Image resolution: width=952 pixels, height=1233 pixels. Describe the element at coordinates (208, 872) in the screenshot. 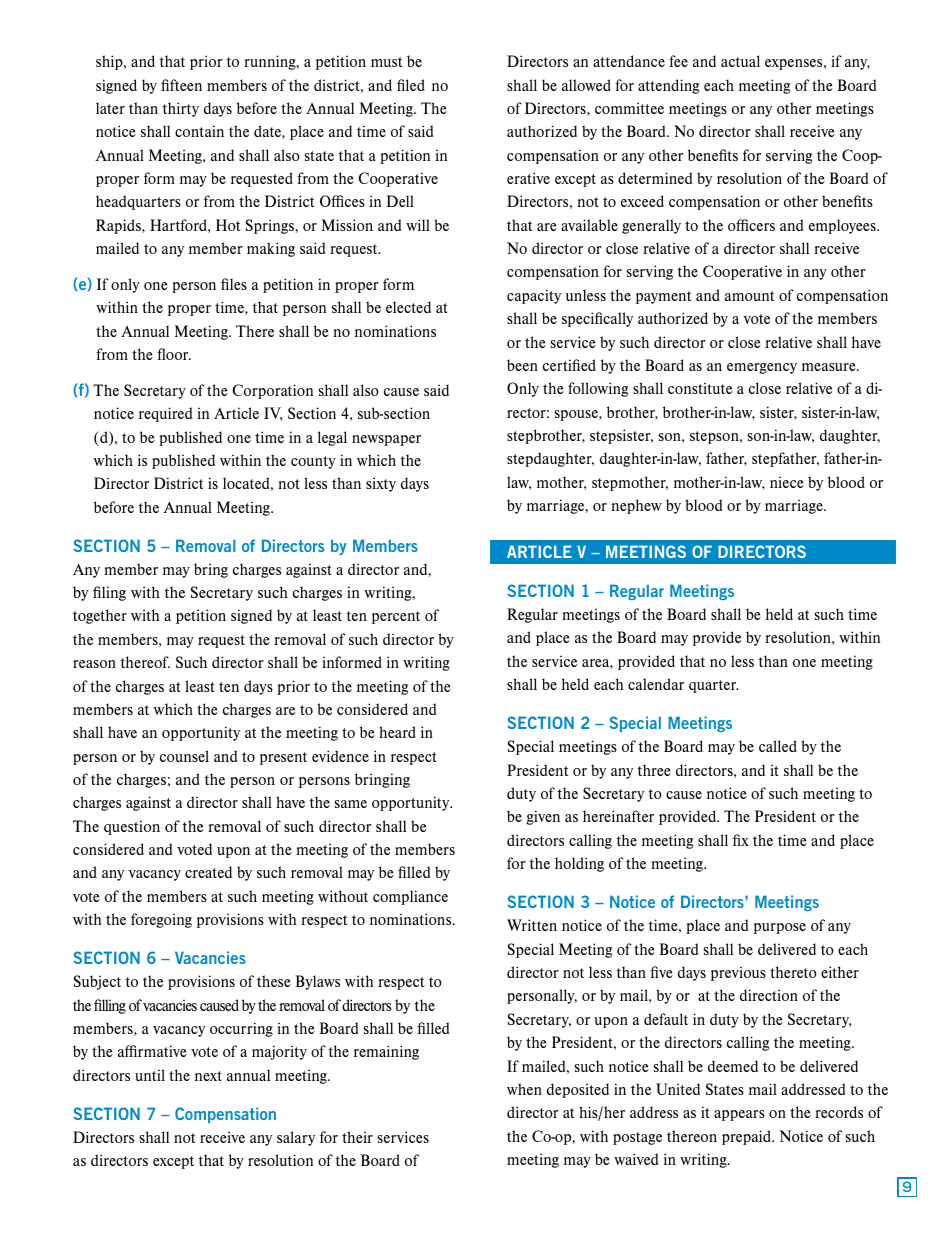

I see `created` at that location.
